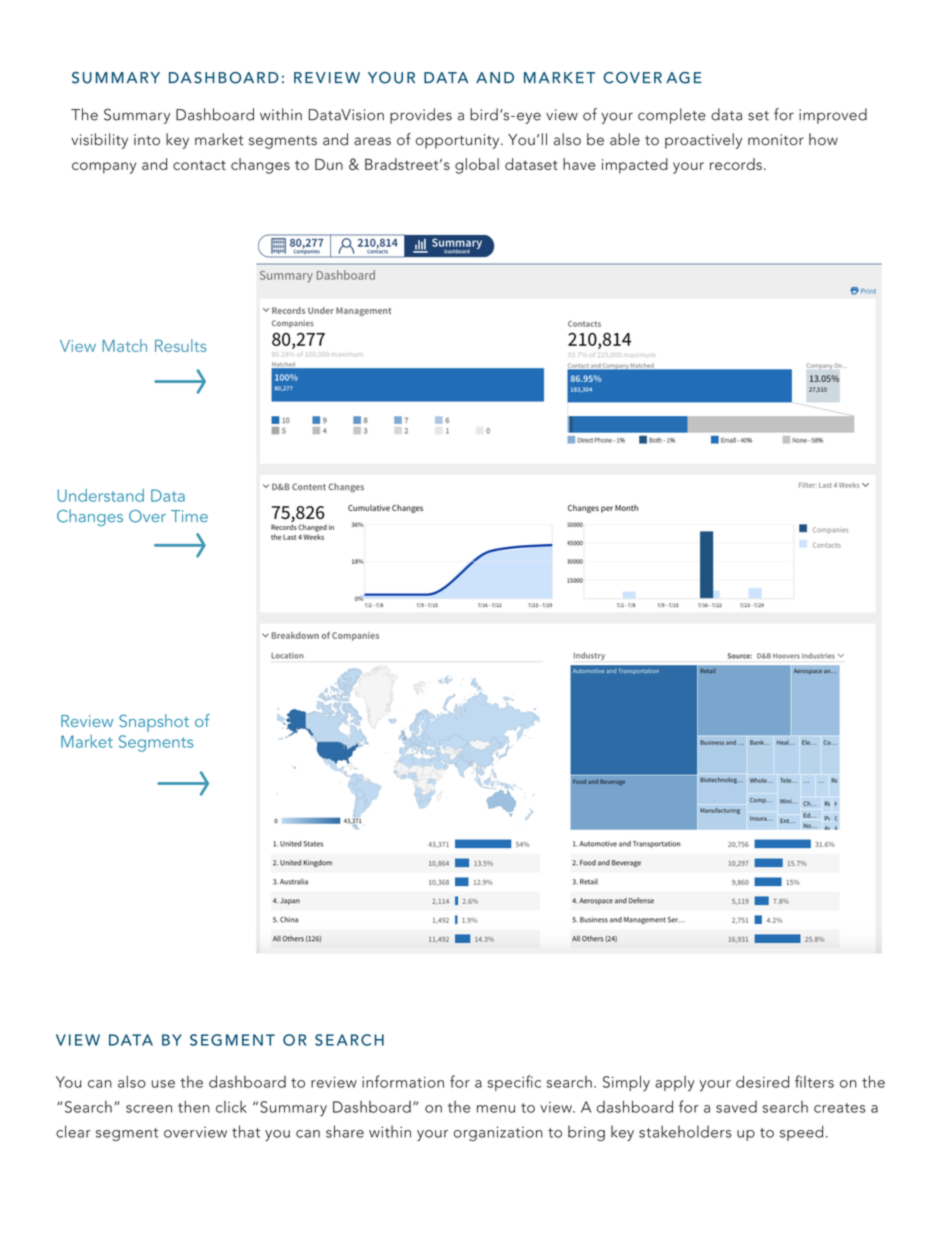  I want to click on screen, so click(149, 1109).
